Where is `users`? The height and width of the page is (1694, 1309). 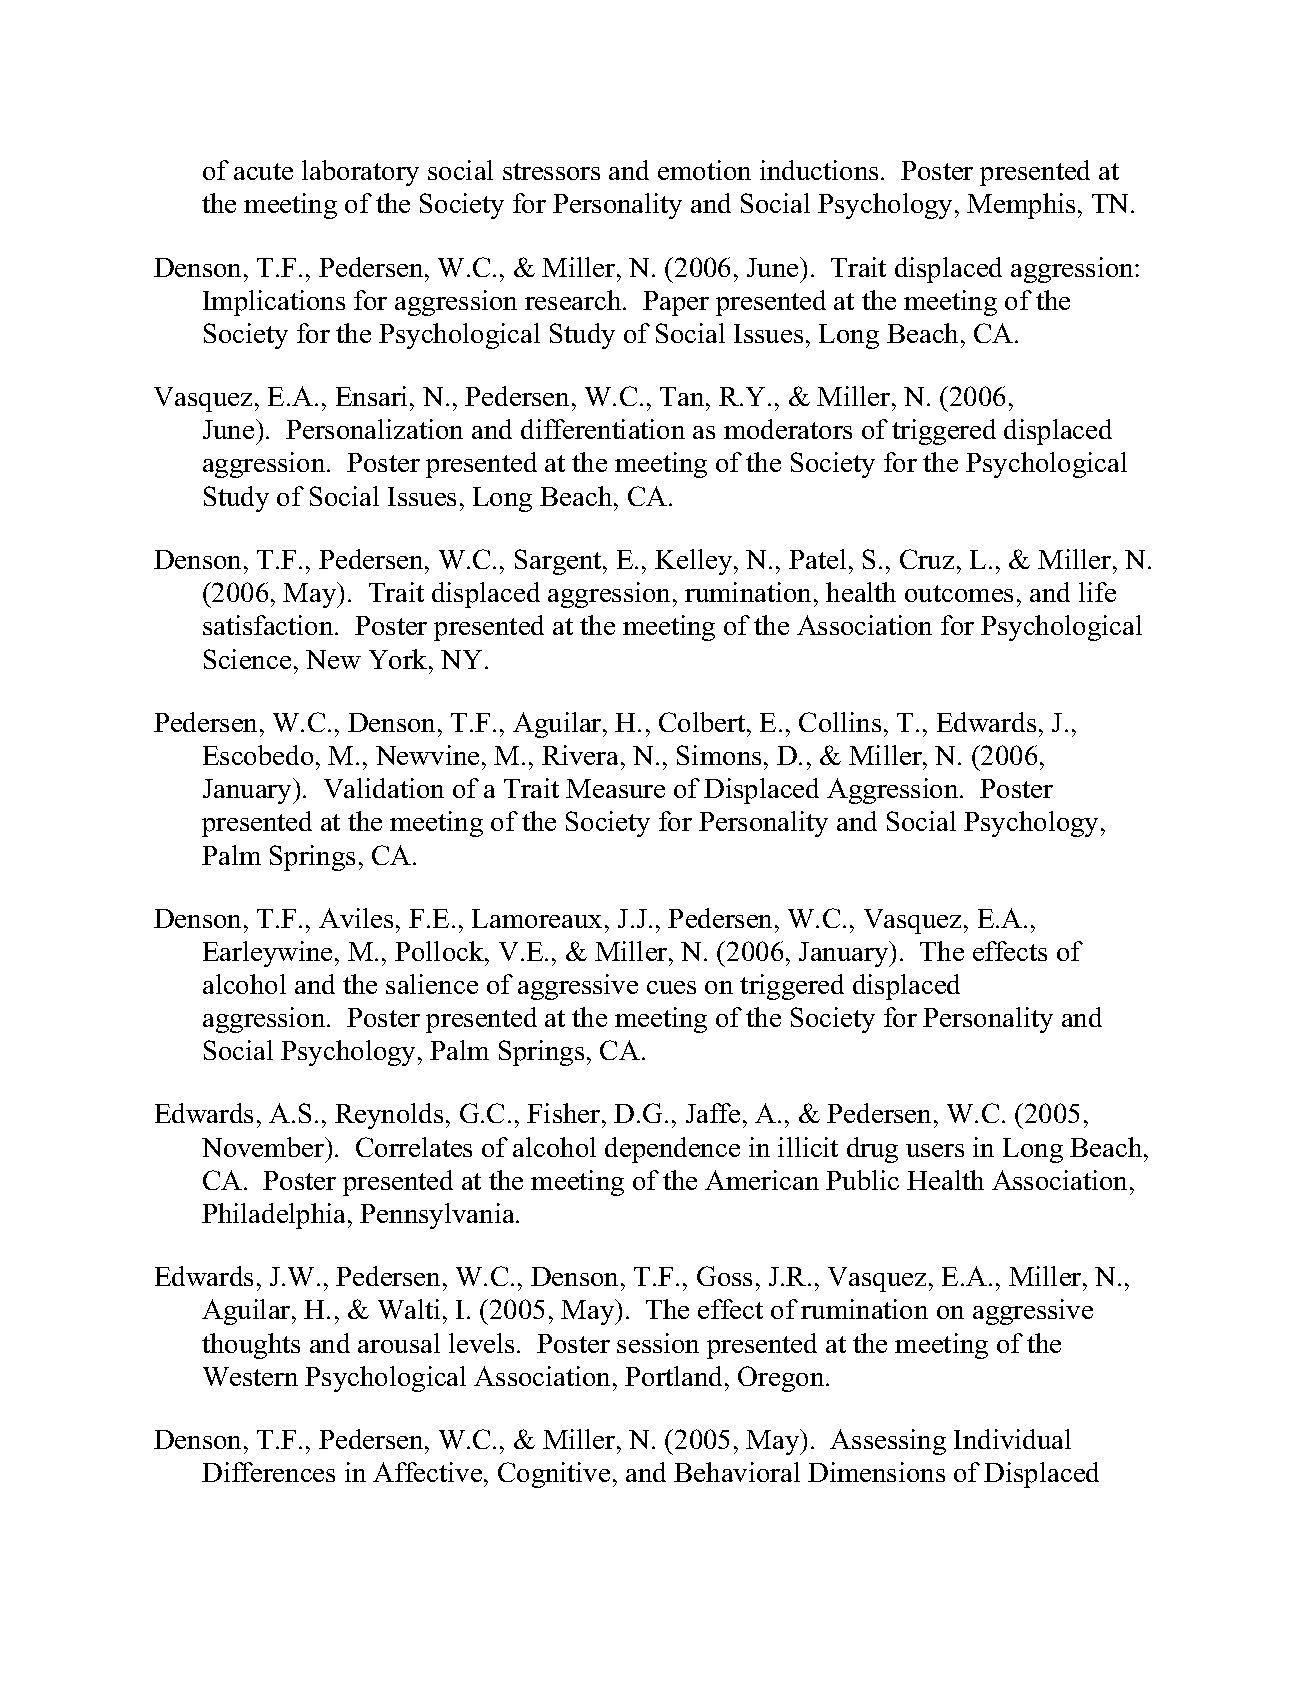 users is located at coordinates (935, 1150).
